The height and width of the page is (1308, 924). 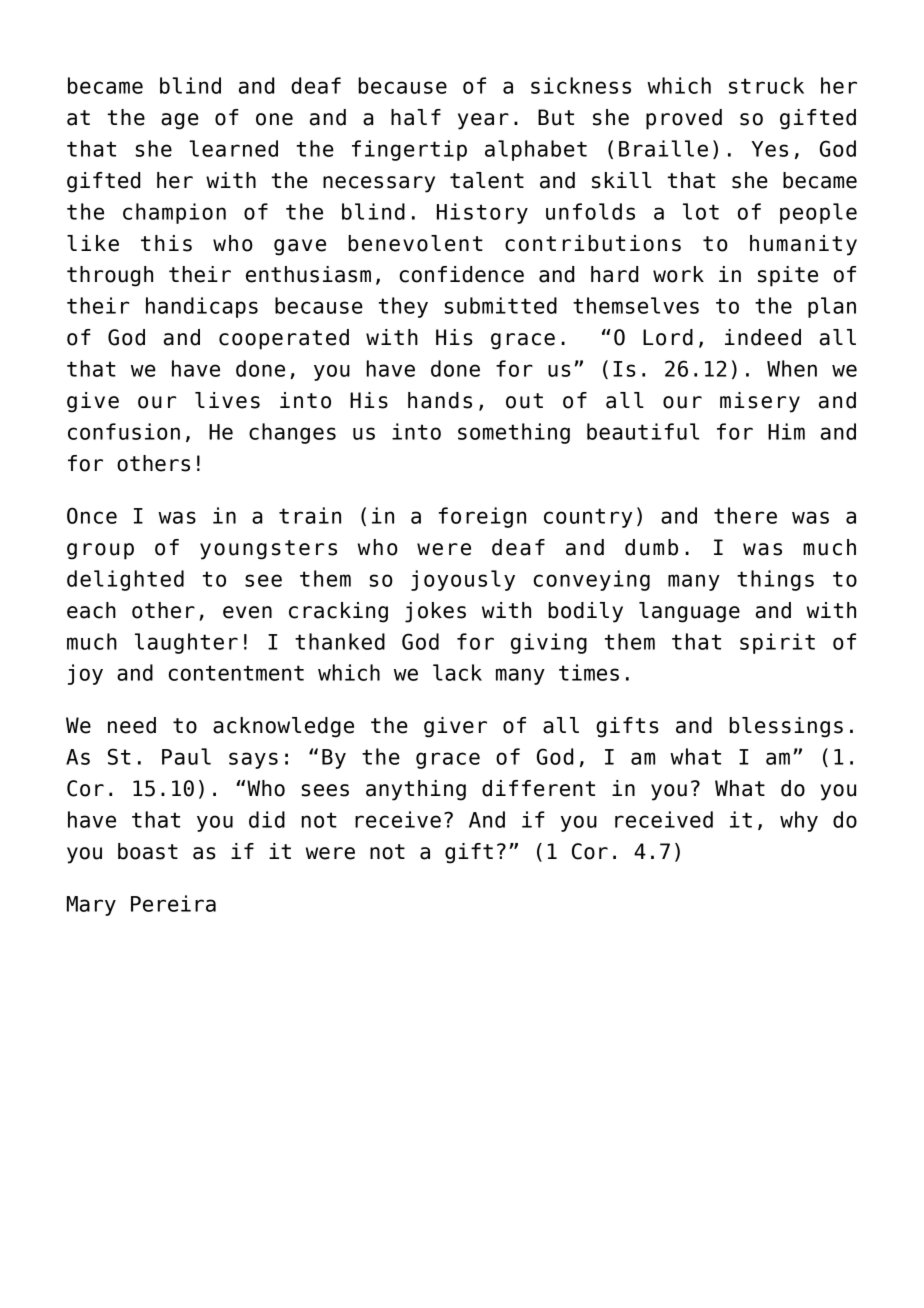 I want to click on struck, so click(x=766, y=85).
